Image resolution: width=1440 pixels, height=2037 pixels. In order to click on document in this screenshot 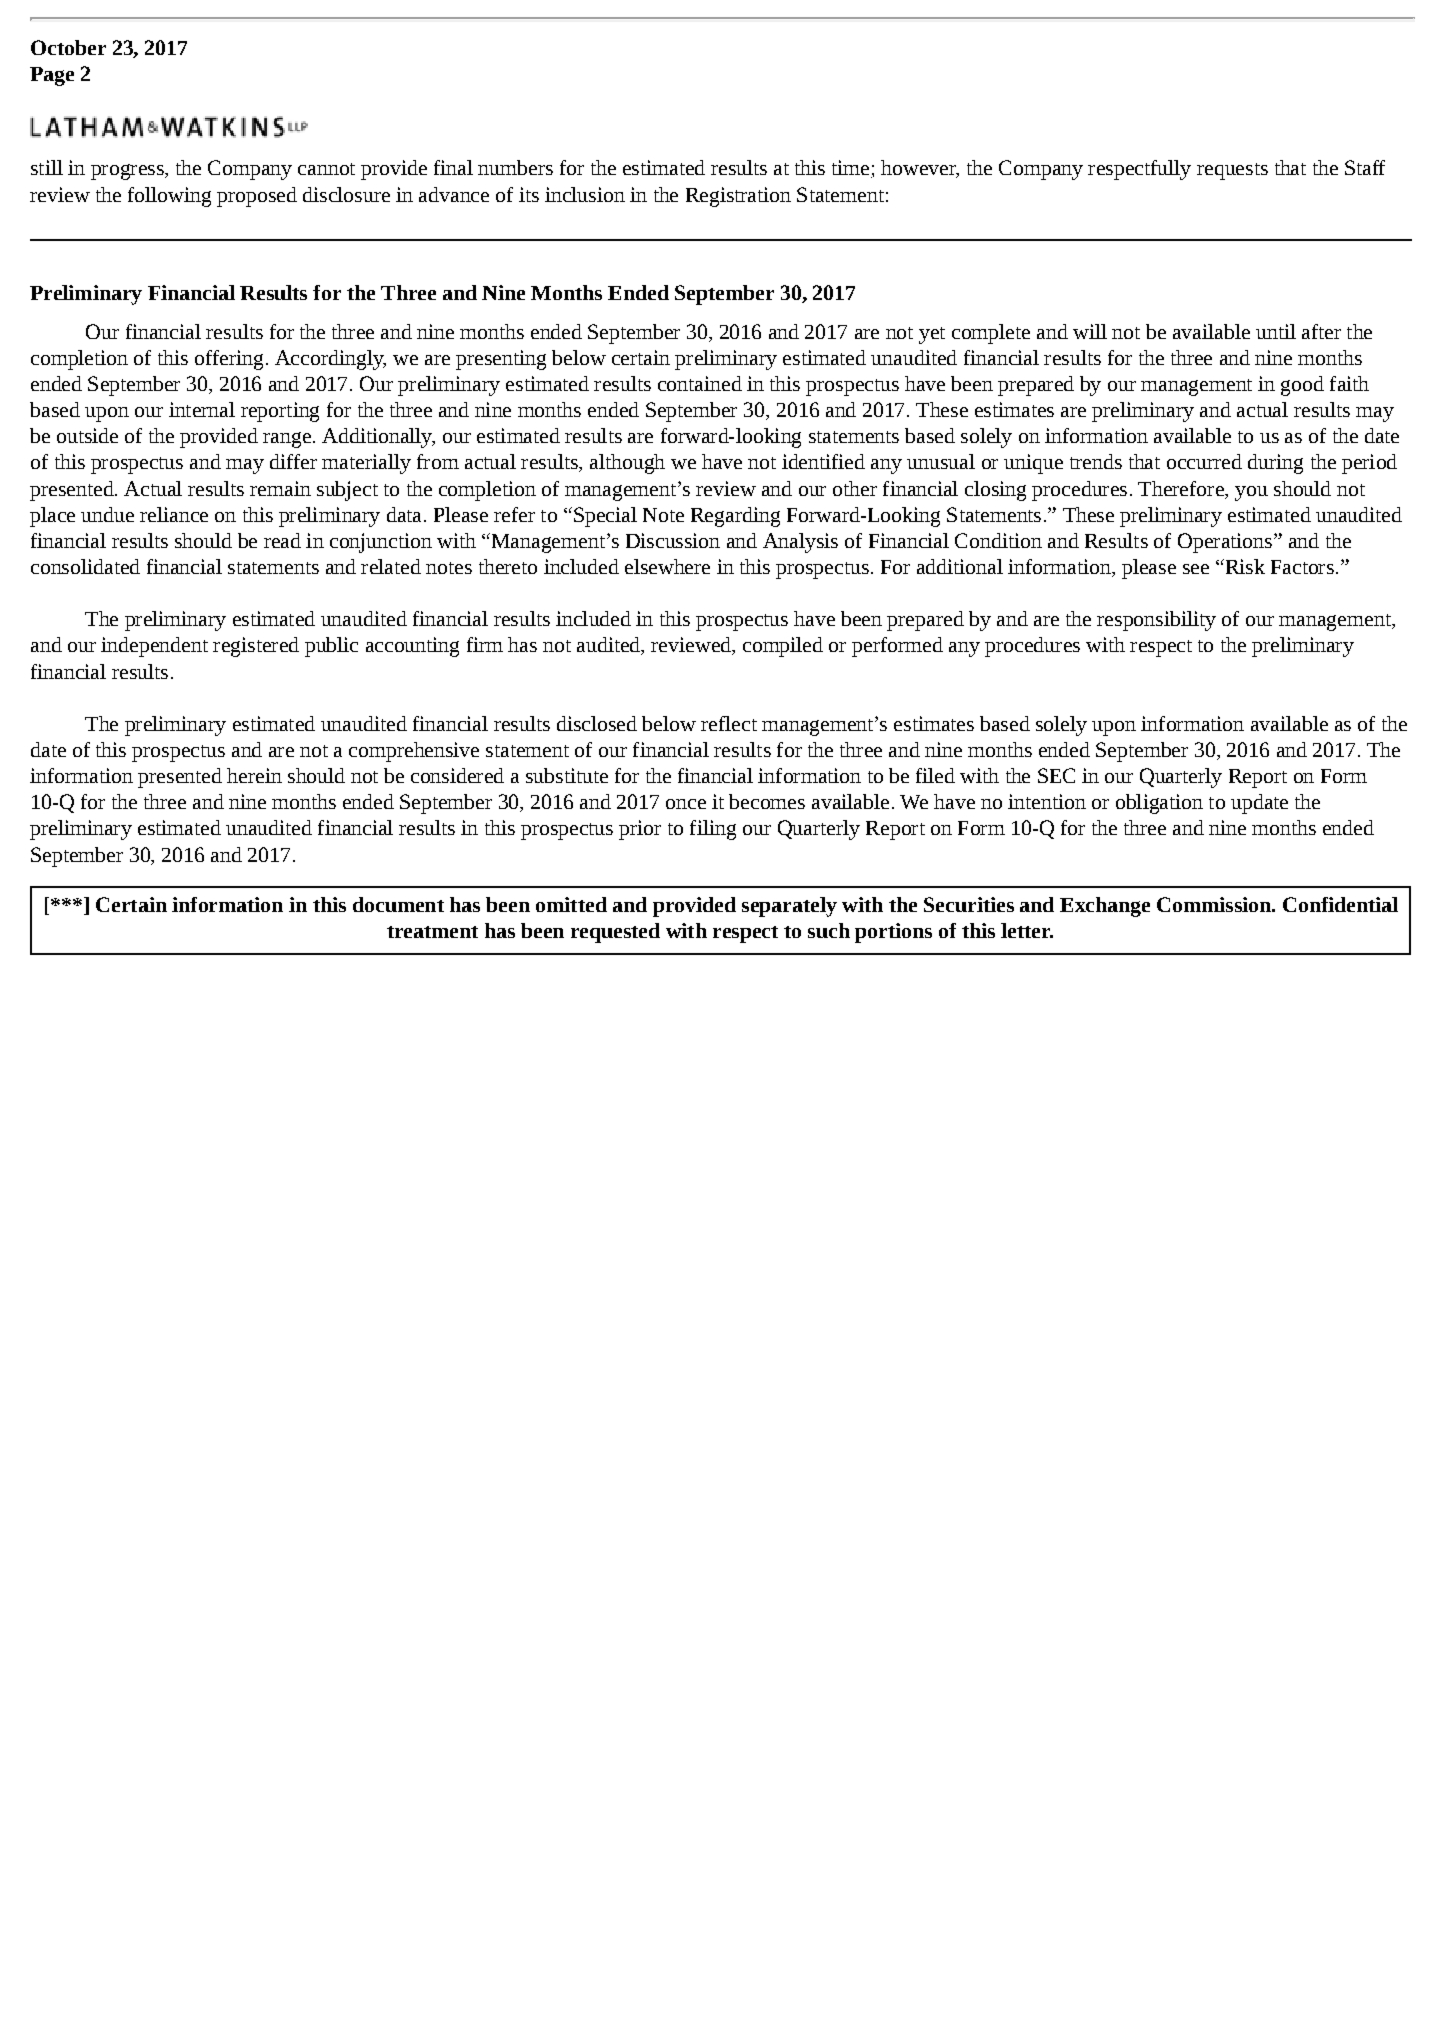, I will do `click(398, 904)`.
